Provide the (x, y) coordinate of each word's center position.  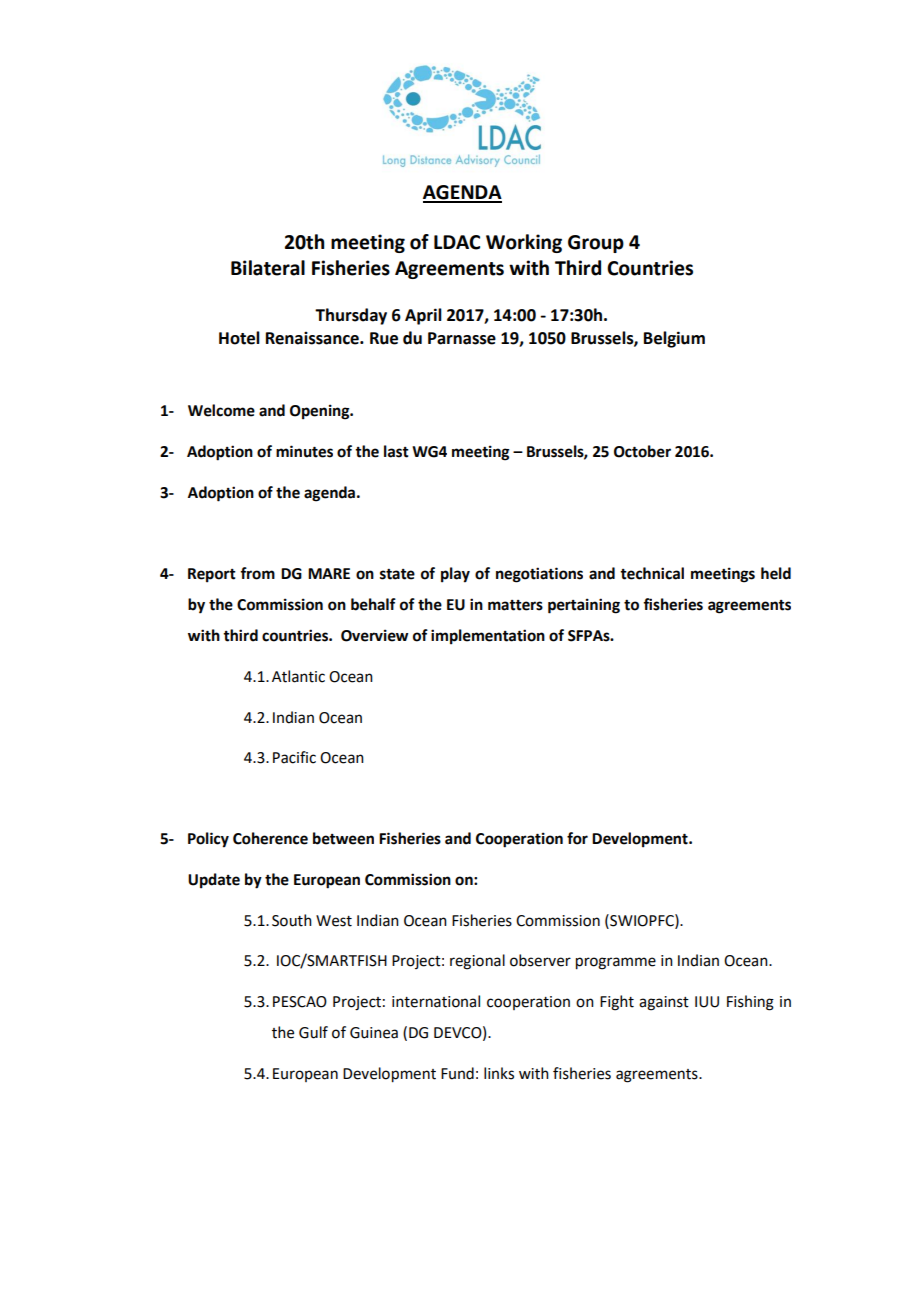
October (642, 451)
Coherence (270, 838)
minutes (304, 451)
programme (616, 963)
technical (652, 573)
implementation (488, 637)
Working (524, 243)
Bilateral (268, 268)
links (499, 1073)
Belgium (674, 339)
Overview (374, 635)
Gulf (313, 1032)
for (577, 838)
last (396, 451)
